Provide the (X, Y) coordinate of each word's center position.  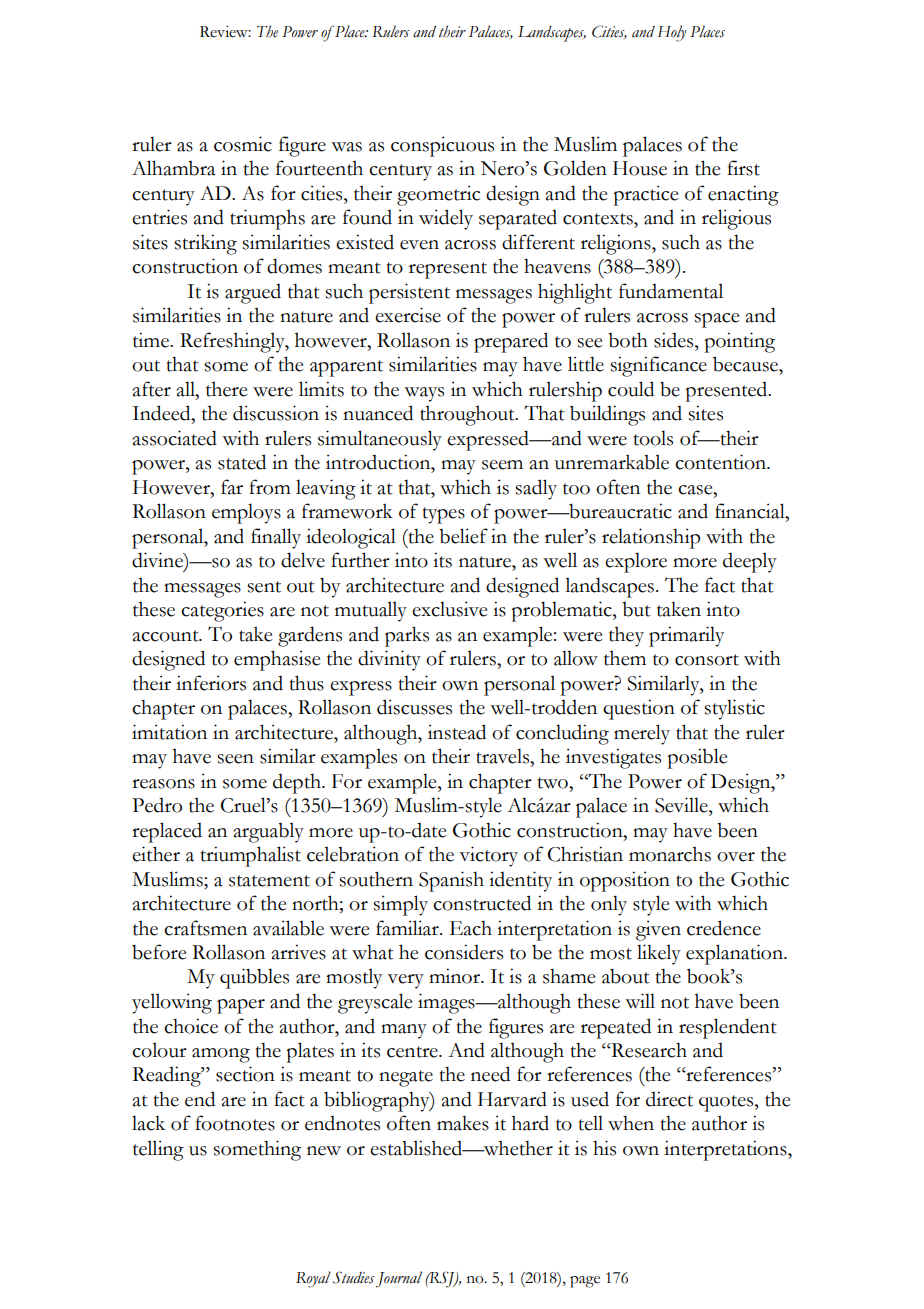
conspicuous (442, 146)
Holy (672, 33)
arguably (269, 832)
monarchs (670, 854)
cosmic (243, 144)
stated (242, 462)
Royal (313, 1279)
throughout (468, 415)
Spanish (451, 881)
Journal (399, 1279)
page (585, 1282)
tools (653, 438)
